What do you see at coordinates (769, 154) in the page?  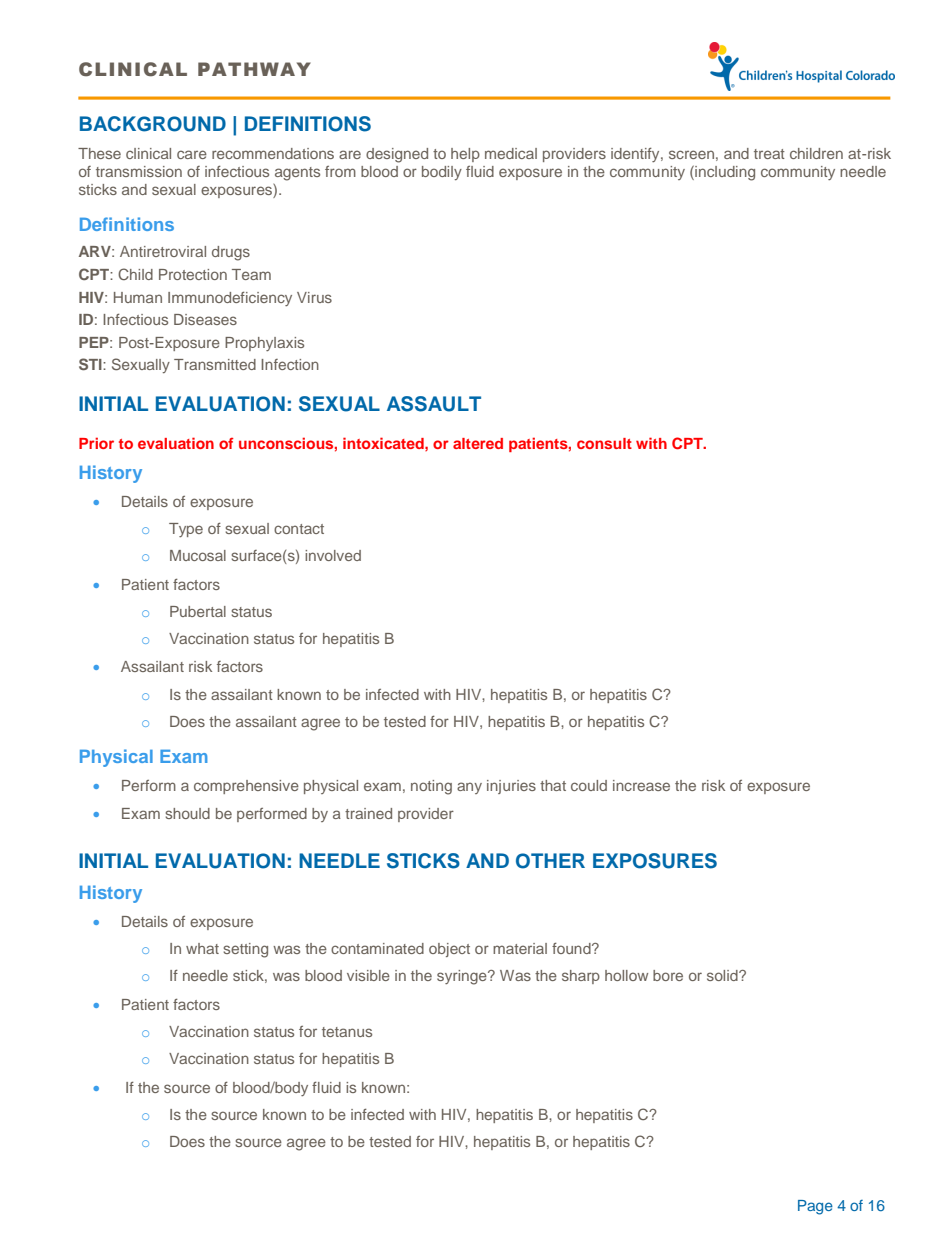 I see `treat` at bounding box center [769, 154].
